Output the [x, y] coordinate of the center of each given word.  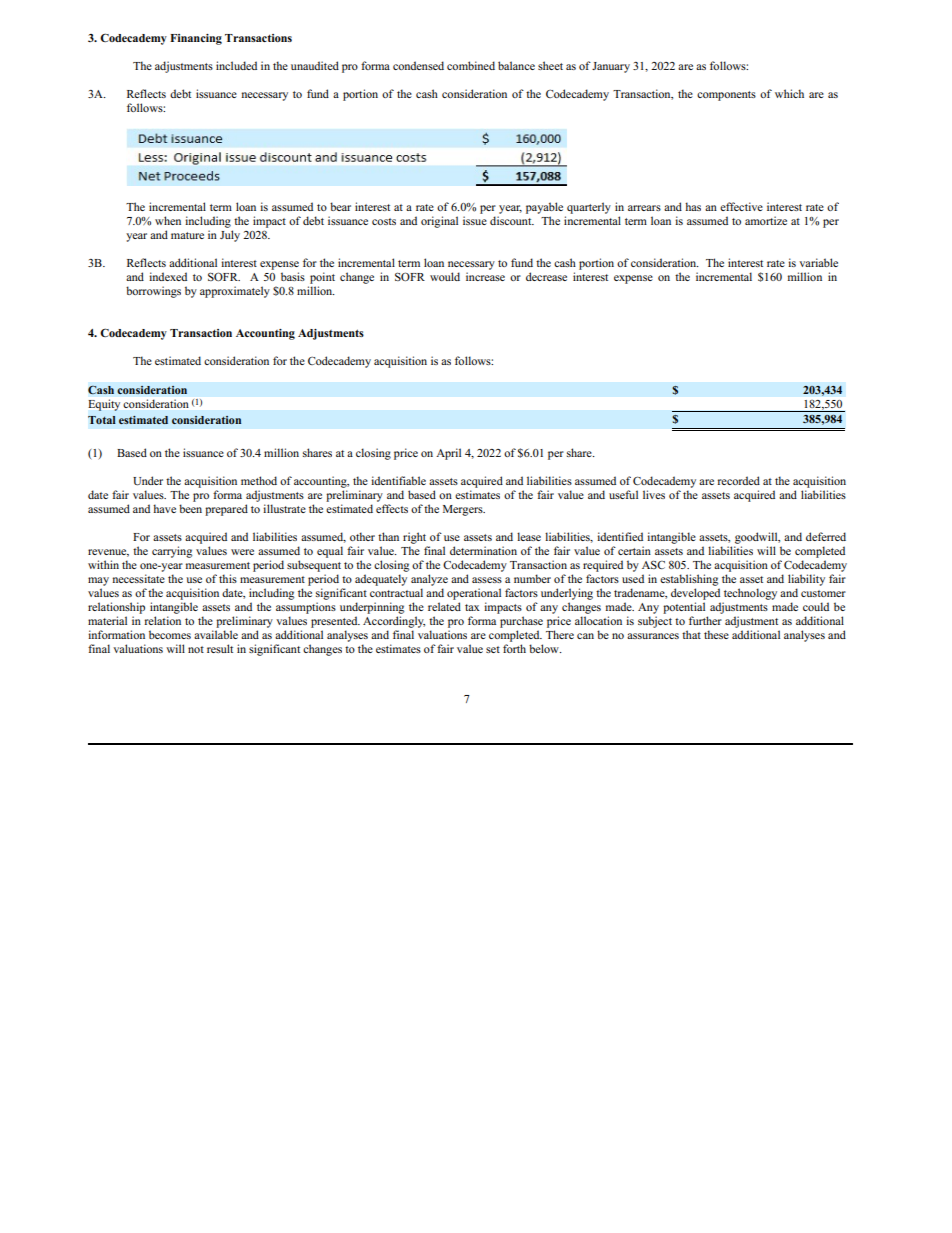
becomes [170, 634]
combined [471, 65]
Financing [196, 39]
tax [472, 607]
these [716, 634]
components [726, 96]
